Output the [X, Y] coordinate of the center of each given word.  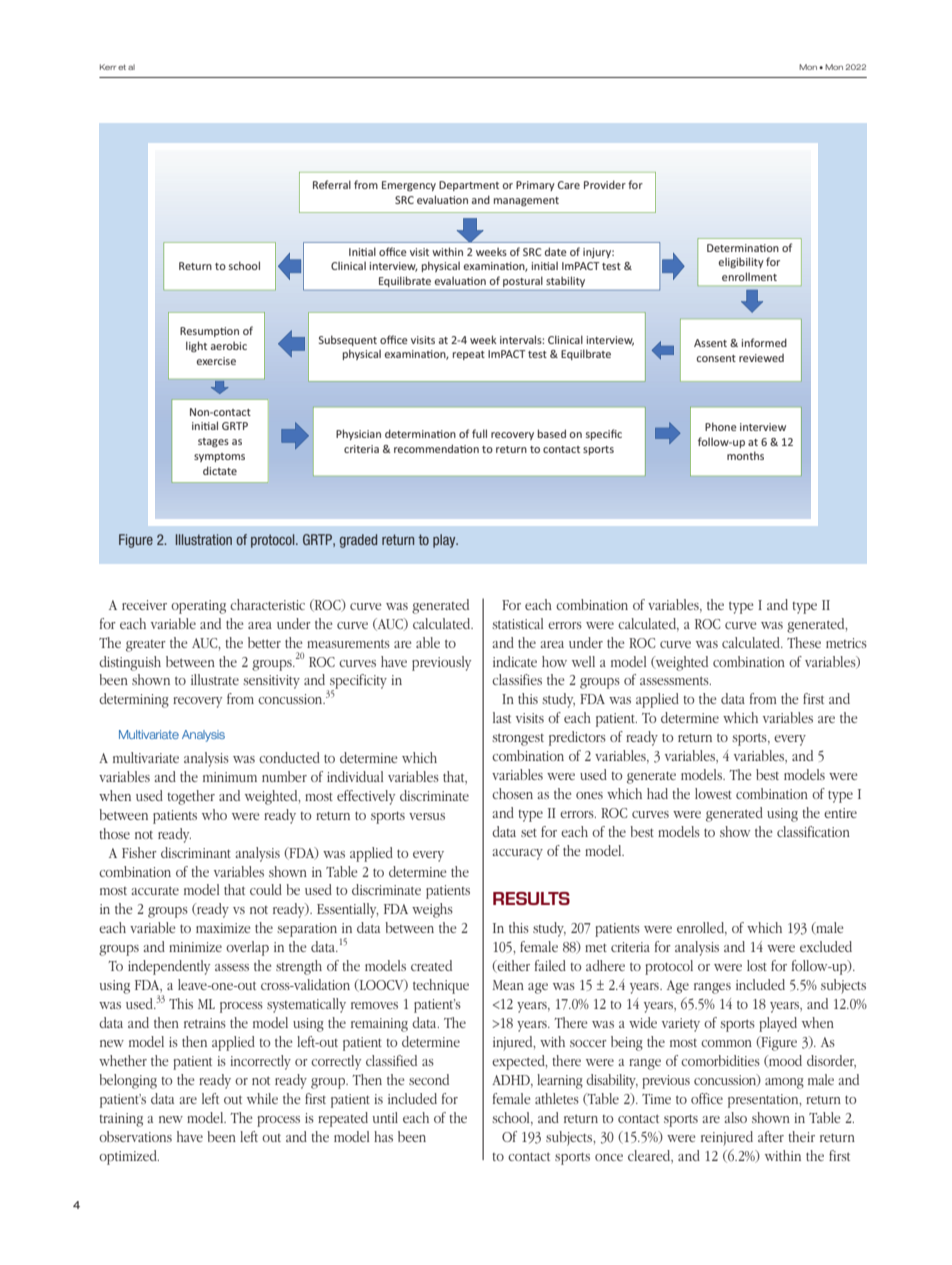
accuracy [518, 854]
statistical [517, 623]
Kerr [108, 67]
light [196, 346]
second [429, 1079]
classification [813, 831]
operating [198, 607]
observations [135, 1136]
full [479, 433]
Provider [605, 184]
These [804, 642]
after [771, 1136]
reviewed [761, 358]
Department [469, 186]
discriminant [196, 852]
